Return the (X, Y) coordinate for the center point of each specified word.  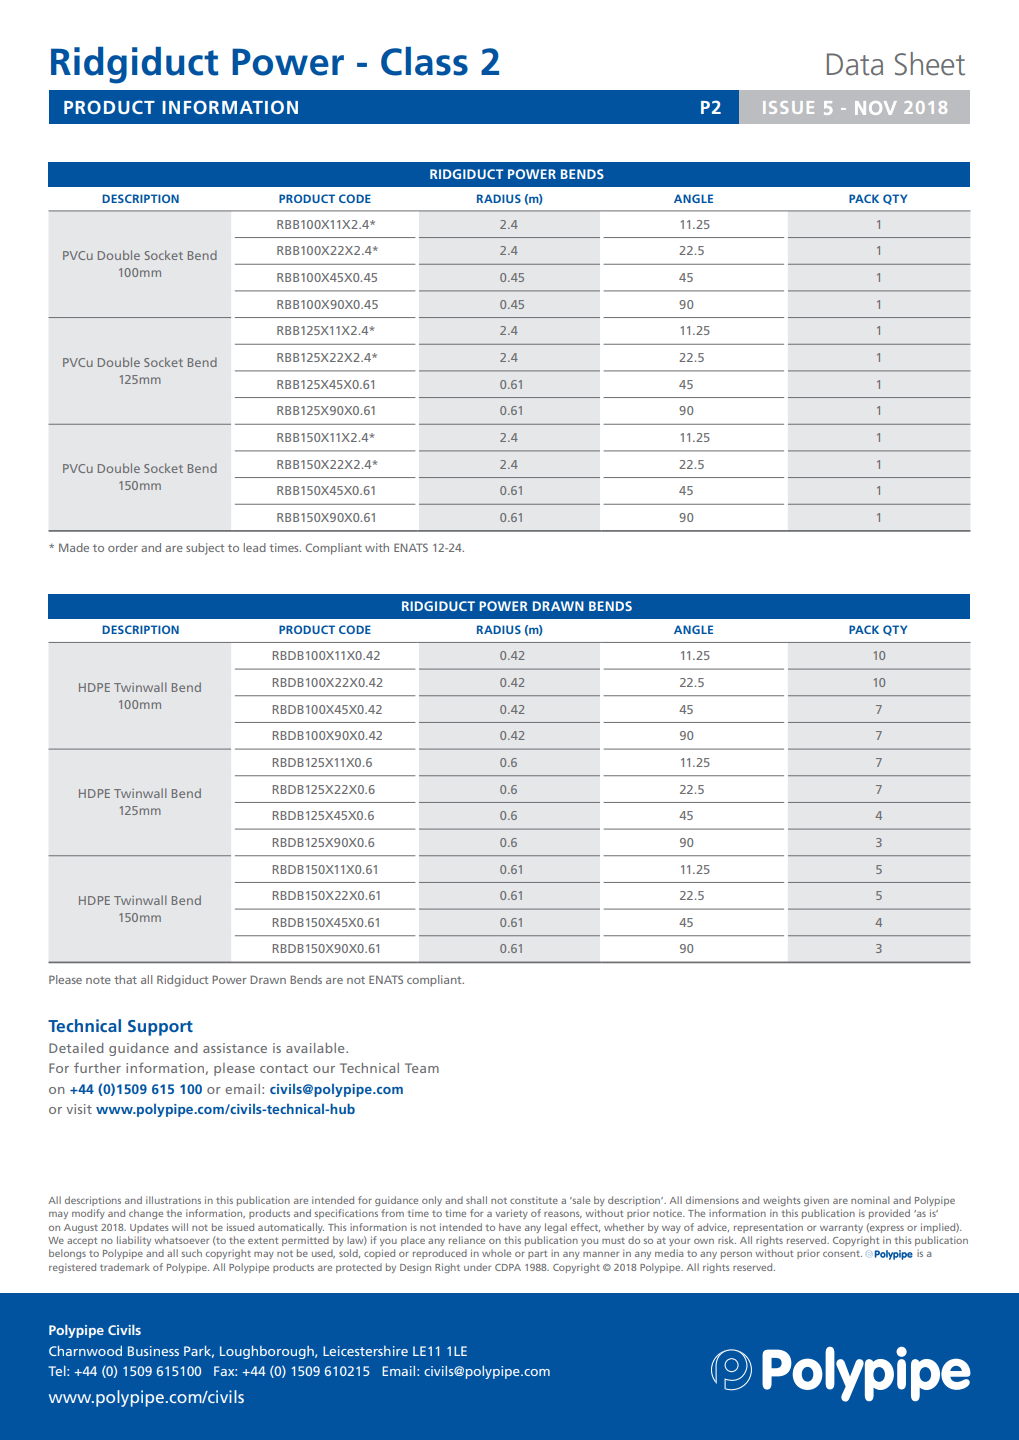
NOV (876, 108)
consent (842, 1253)
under (477, 1267)
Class (424, 61)
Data (855, 64)
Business (153, 1351)
